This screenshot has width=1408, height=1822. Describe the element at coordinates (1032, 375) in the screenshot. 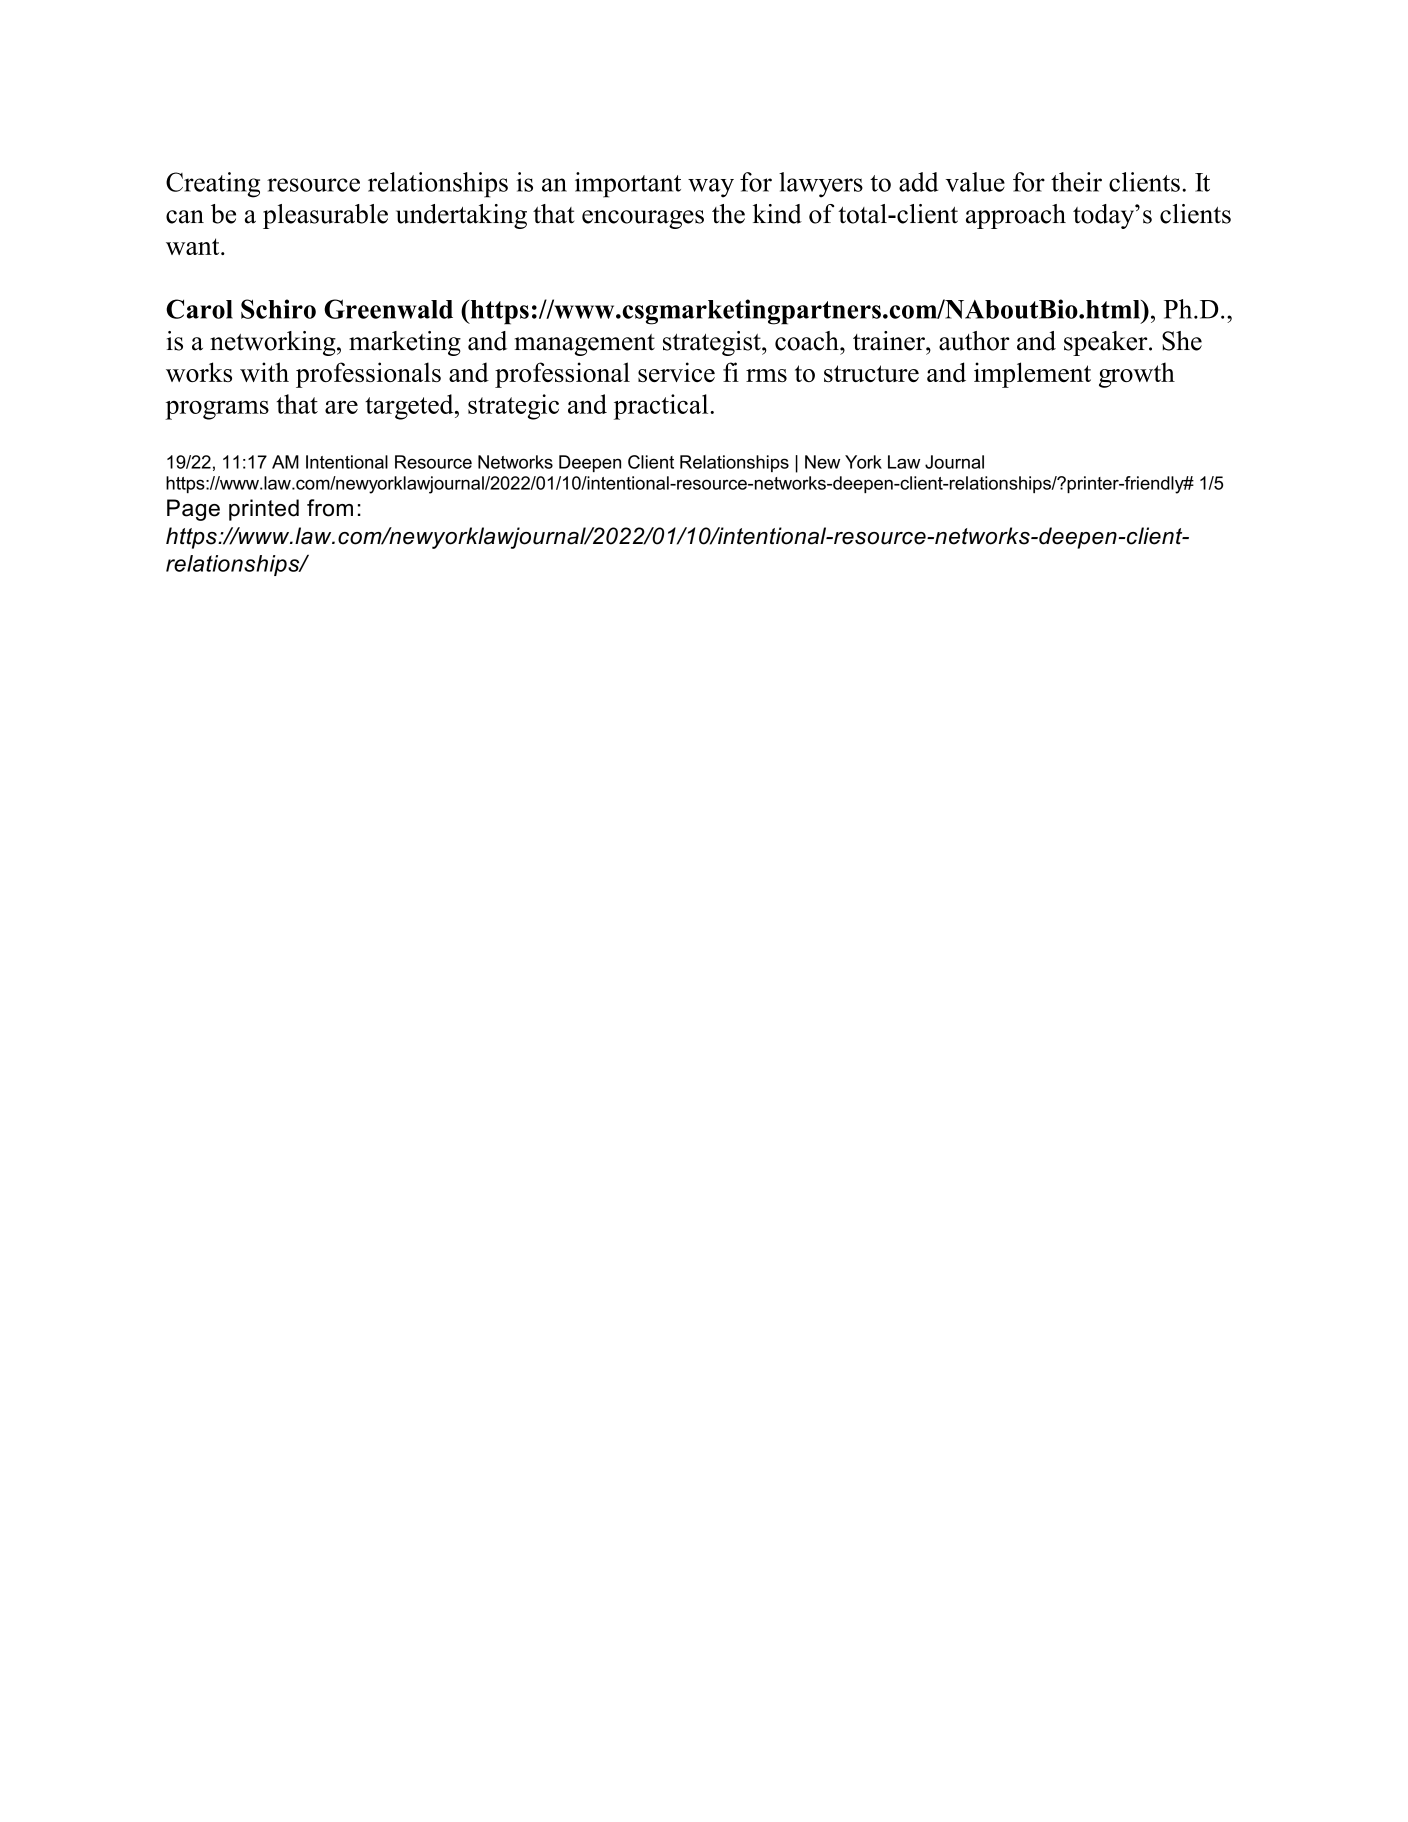

I see `implement` at that location.
